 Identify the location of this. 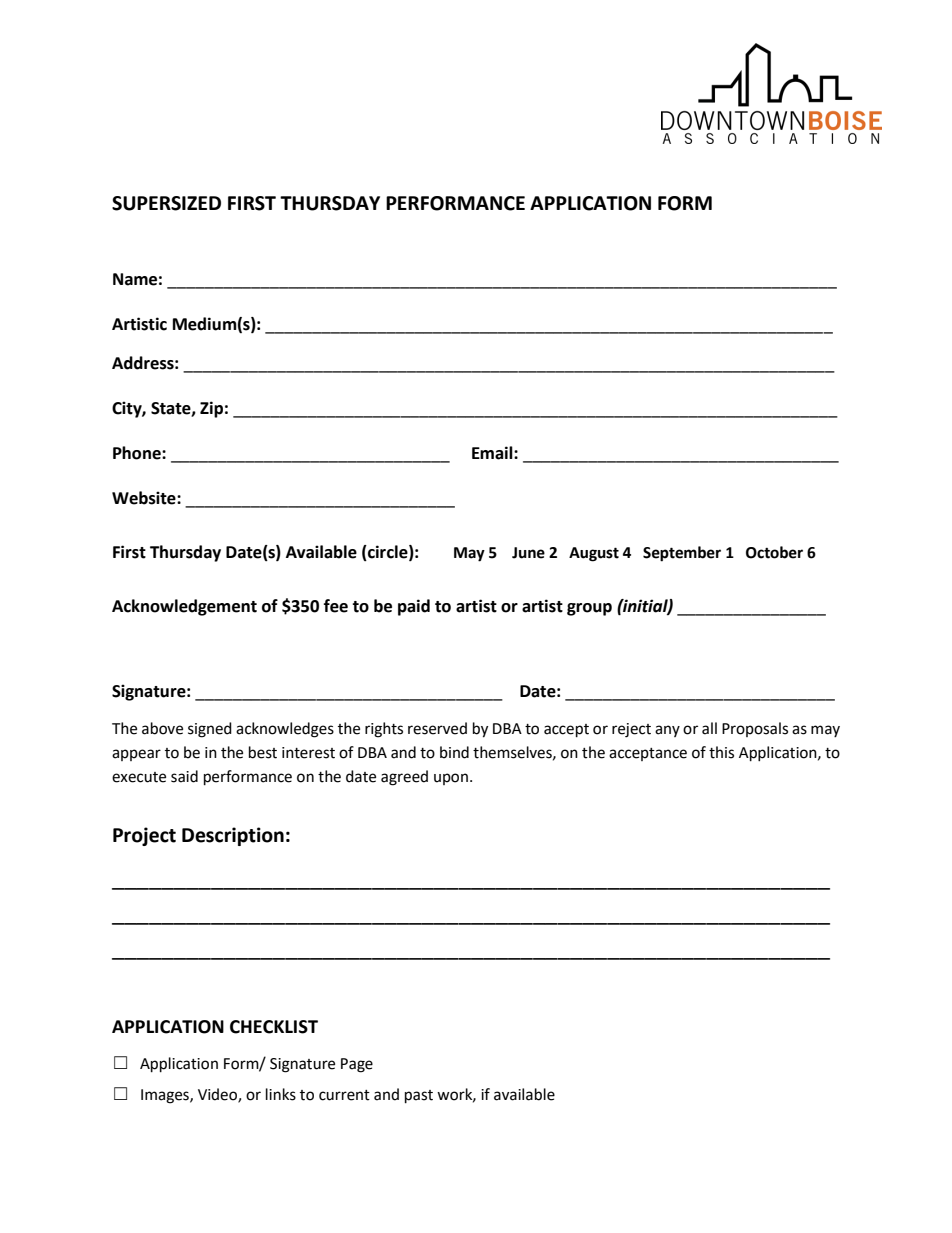
(721, 752).
